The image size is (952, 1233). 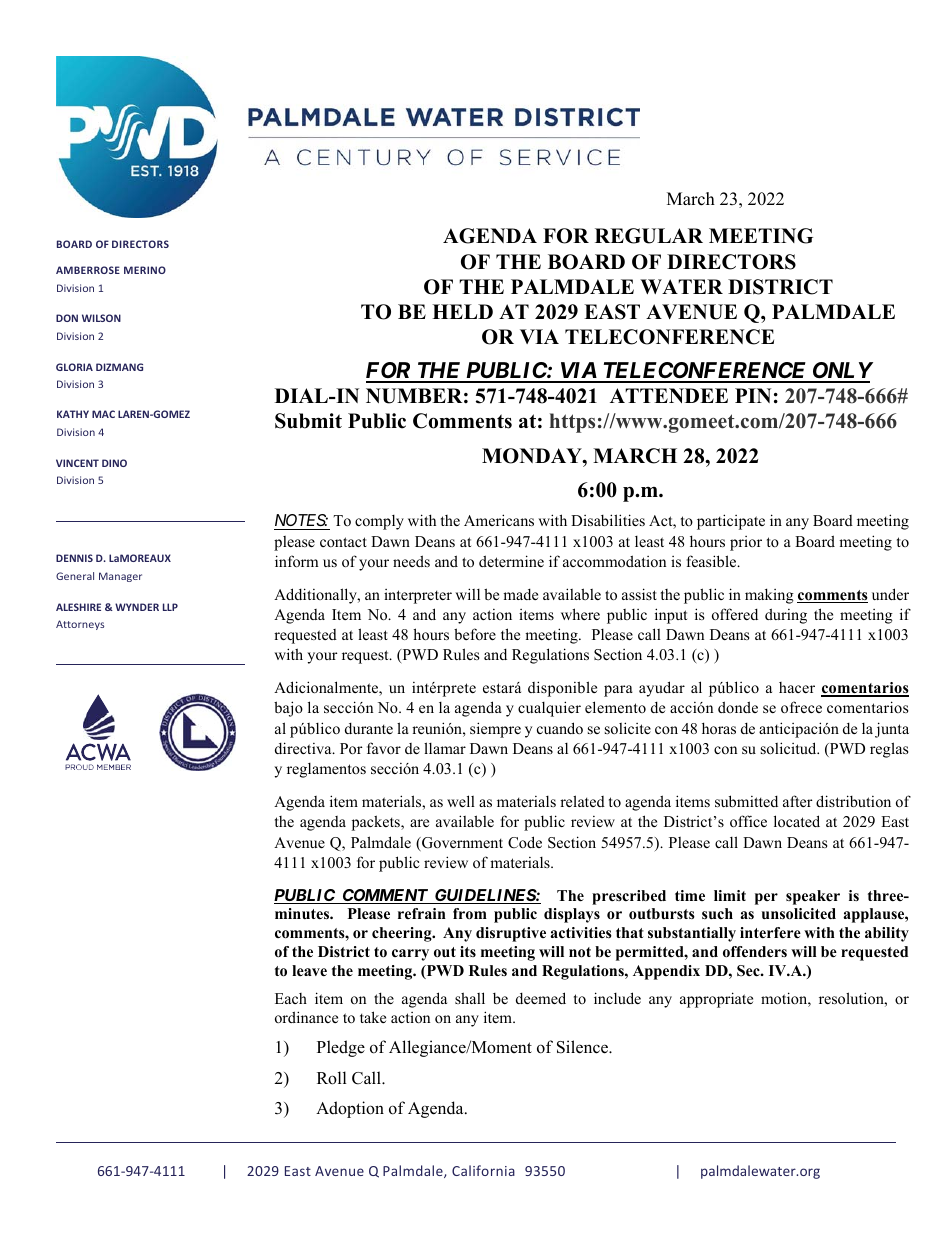 What do you see at coordinates (468, 951) in the image?
I see `its` at bounding box center [468, 951].
